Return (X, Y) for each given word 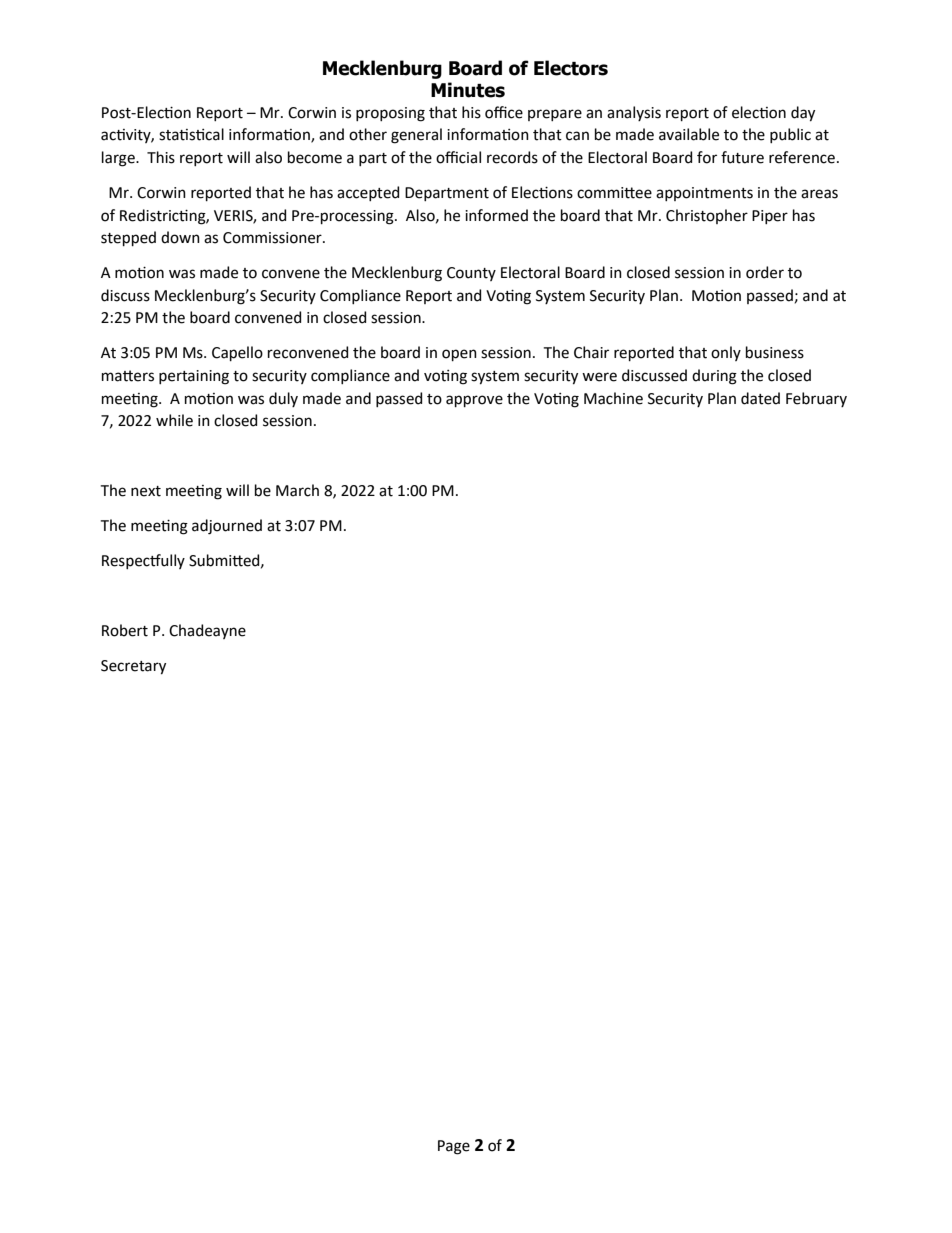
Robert (125, 630)
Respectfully (143, 561)
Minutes (468, 90)
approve (474, 401)
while (174, 420)
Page (454, 1147)
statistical (191, 134)
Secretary (133, 667)
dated (760, 398)
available (689, 134)
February (816, 399)
